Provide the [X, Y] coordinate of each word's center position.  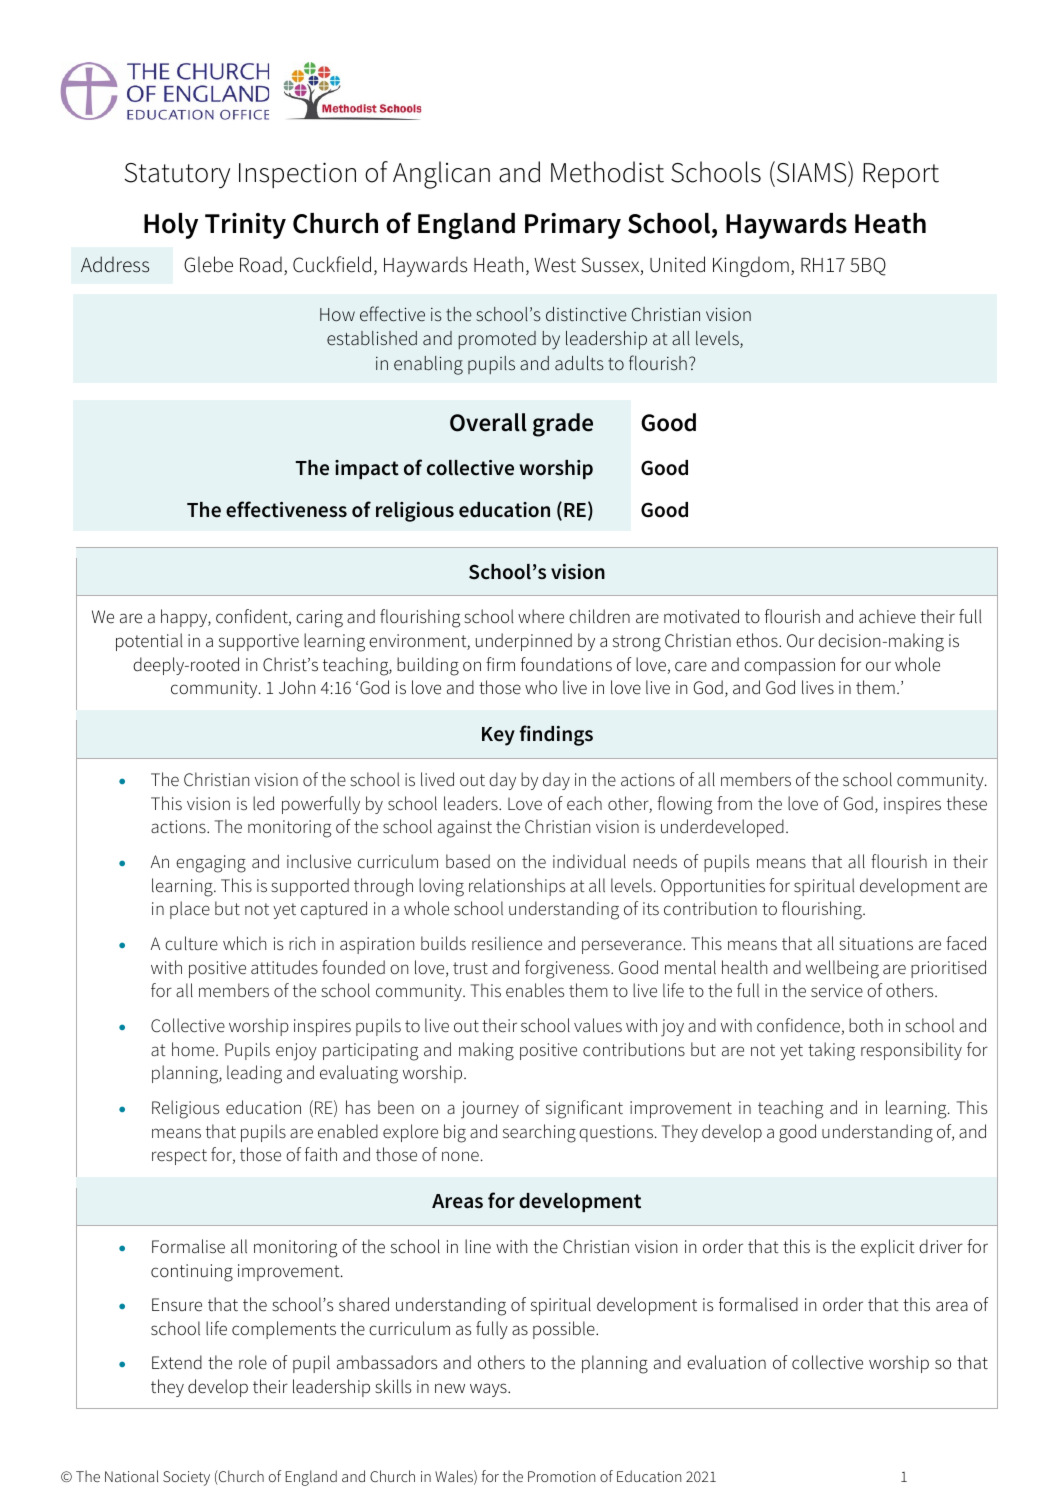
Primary [573, 226]
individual [589, 861]
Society [186, 1478]
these [967, 803]
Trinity [245, 226]
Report [901, 175]
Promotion [561, 1476]
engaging [211, 864]
